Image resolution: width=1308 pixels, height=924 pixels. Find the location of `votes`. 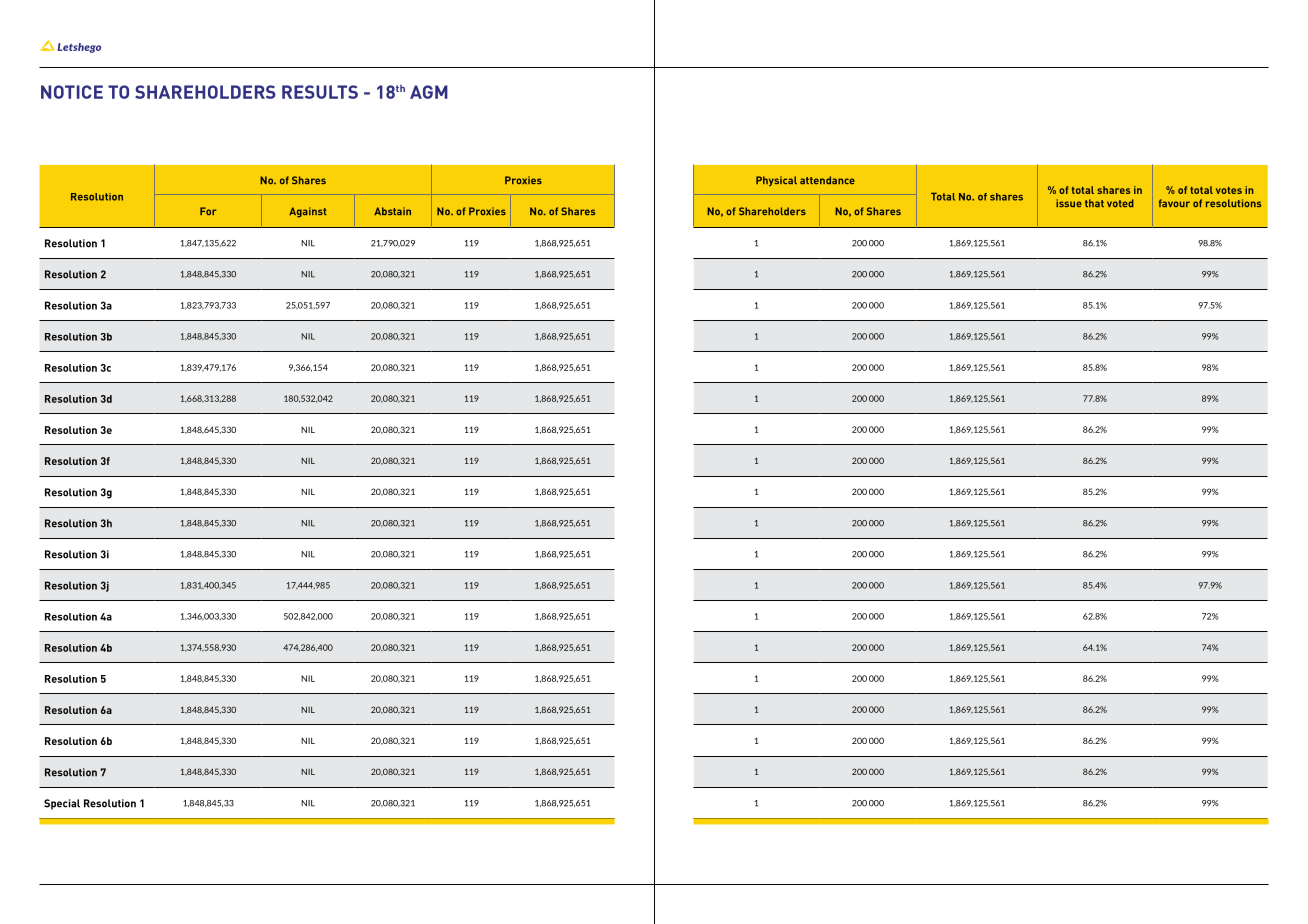

votes is located at coordinates (1229, 190).
